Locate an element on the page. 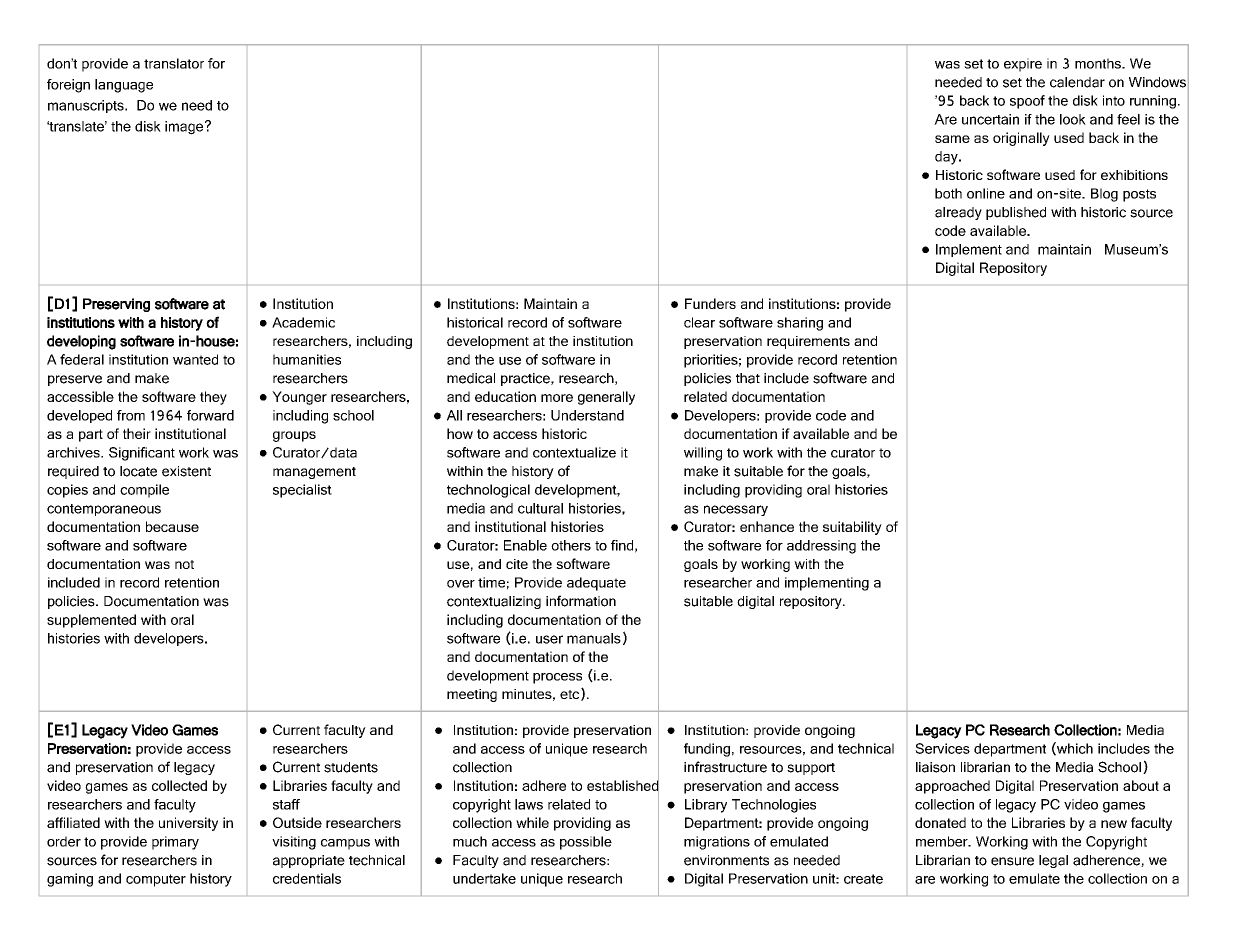 Image resolution: width=1233 pixels, height=952 pixels. published is located at coordinates (1016, 213).
